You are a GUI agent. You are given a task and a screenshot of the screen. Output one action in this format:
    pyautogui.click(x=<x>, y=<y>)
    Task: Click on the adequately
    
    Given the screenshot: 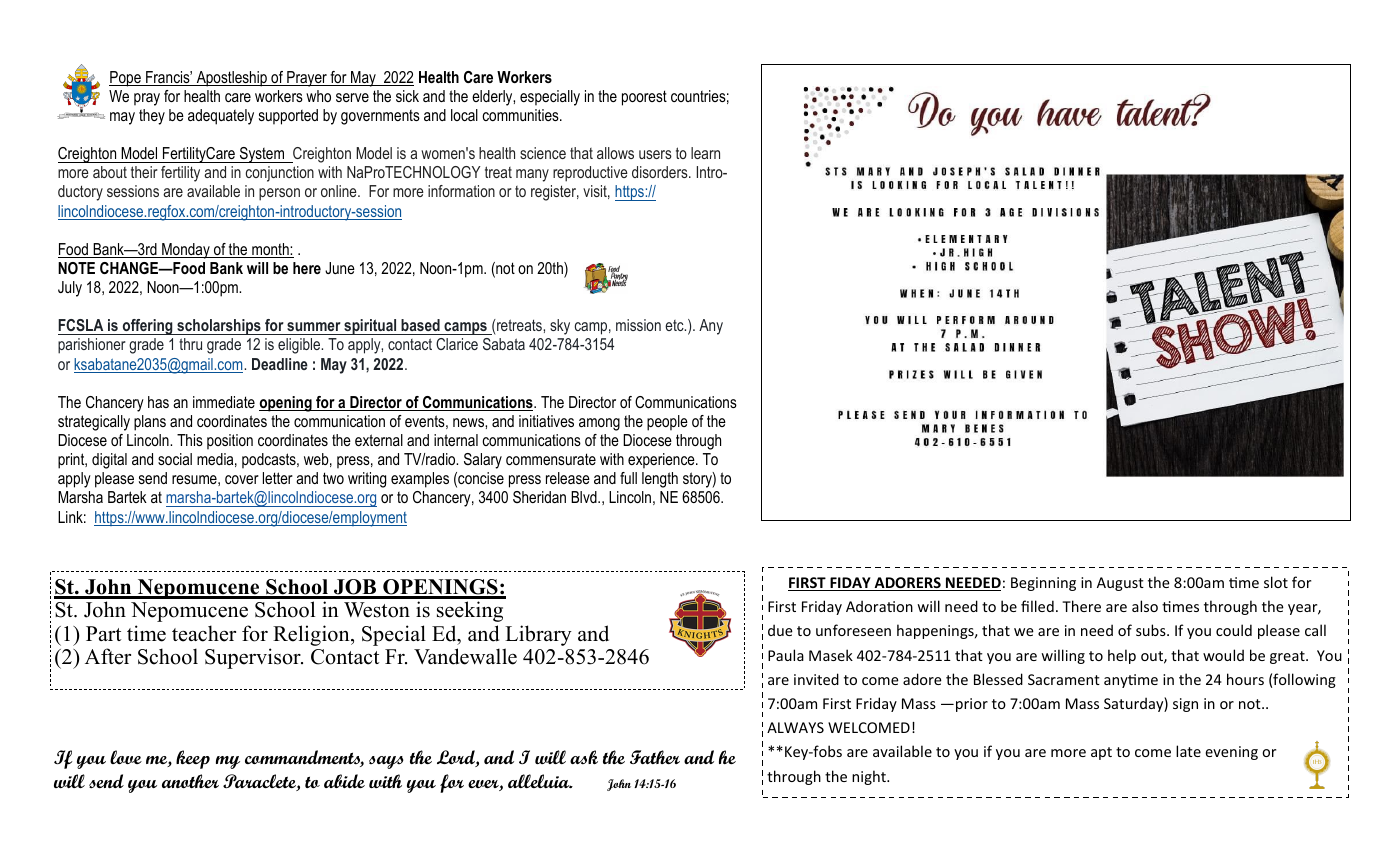 What is the action you would take?
    pyautogui.click(x=221, y=117)
